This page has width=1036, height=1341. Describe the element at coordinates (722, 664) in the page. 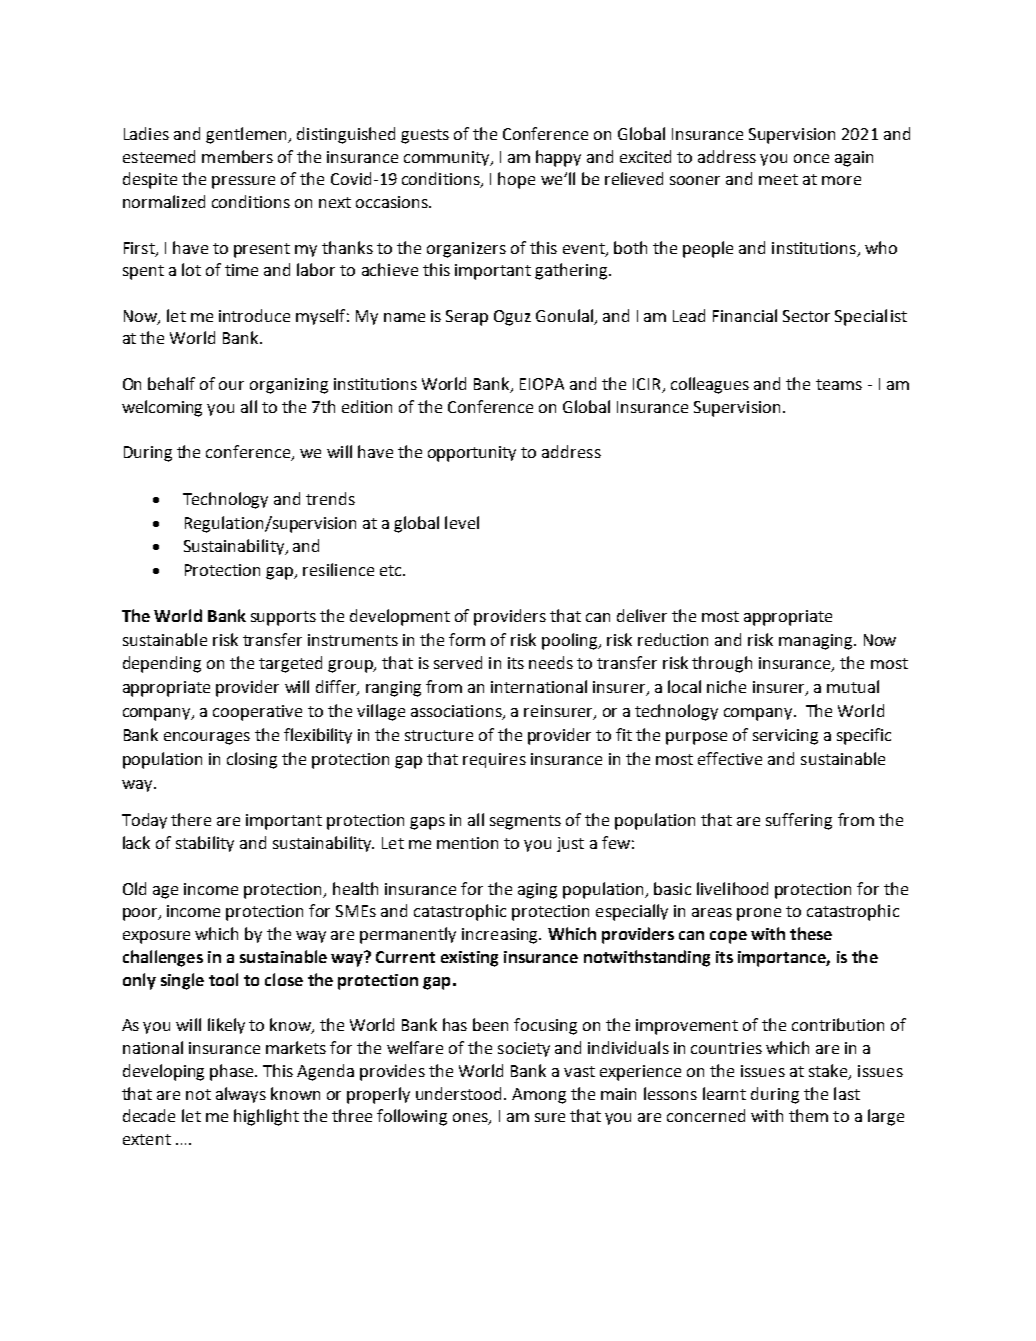

I see `through` at that location.
